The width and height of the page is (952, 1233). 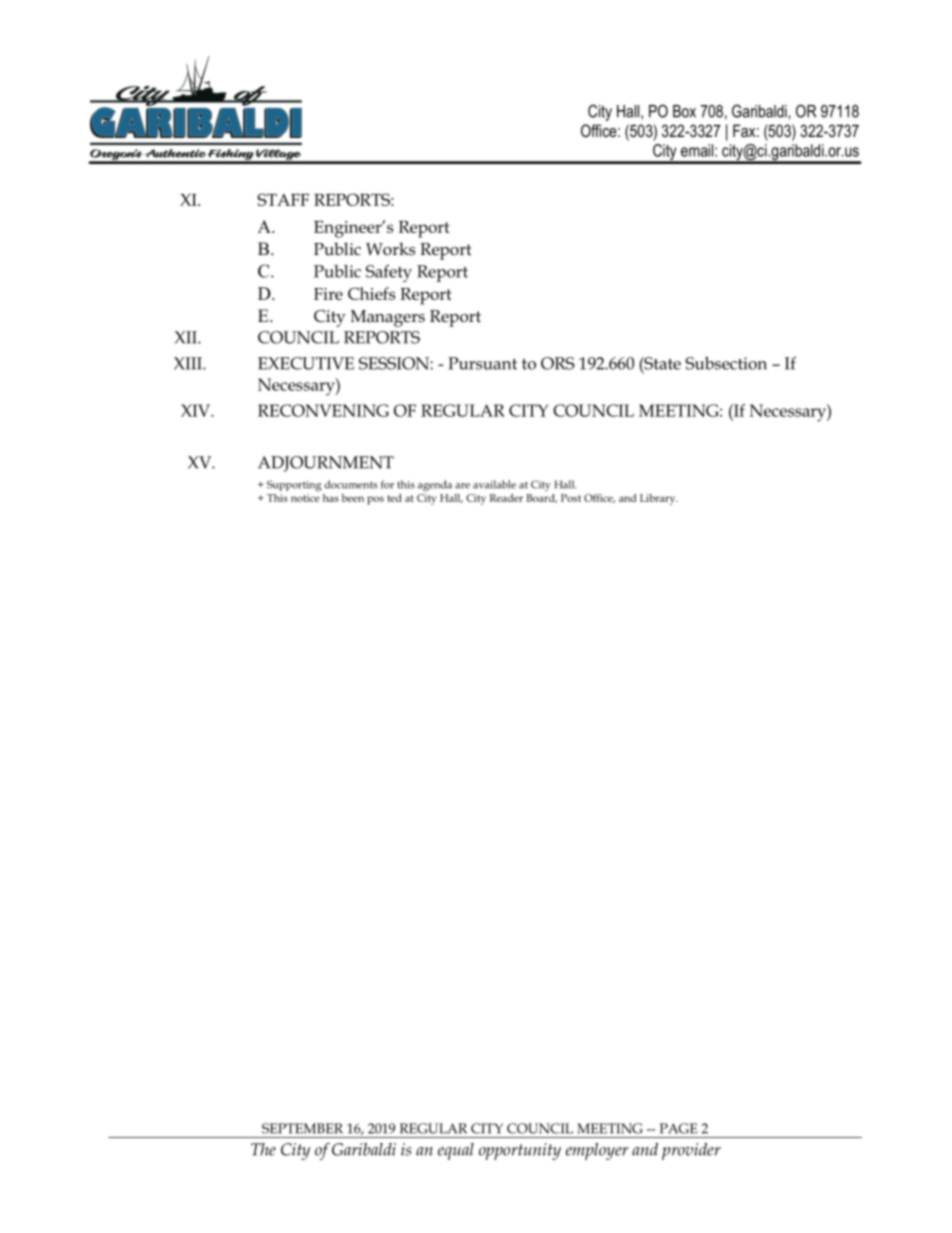 I want to click on Library, so click(x=659, y=499).
